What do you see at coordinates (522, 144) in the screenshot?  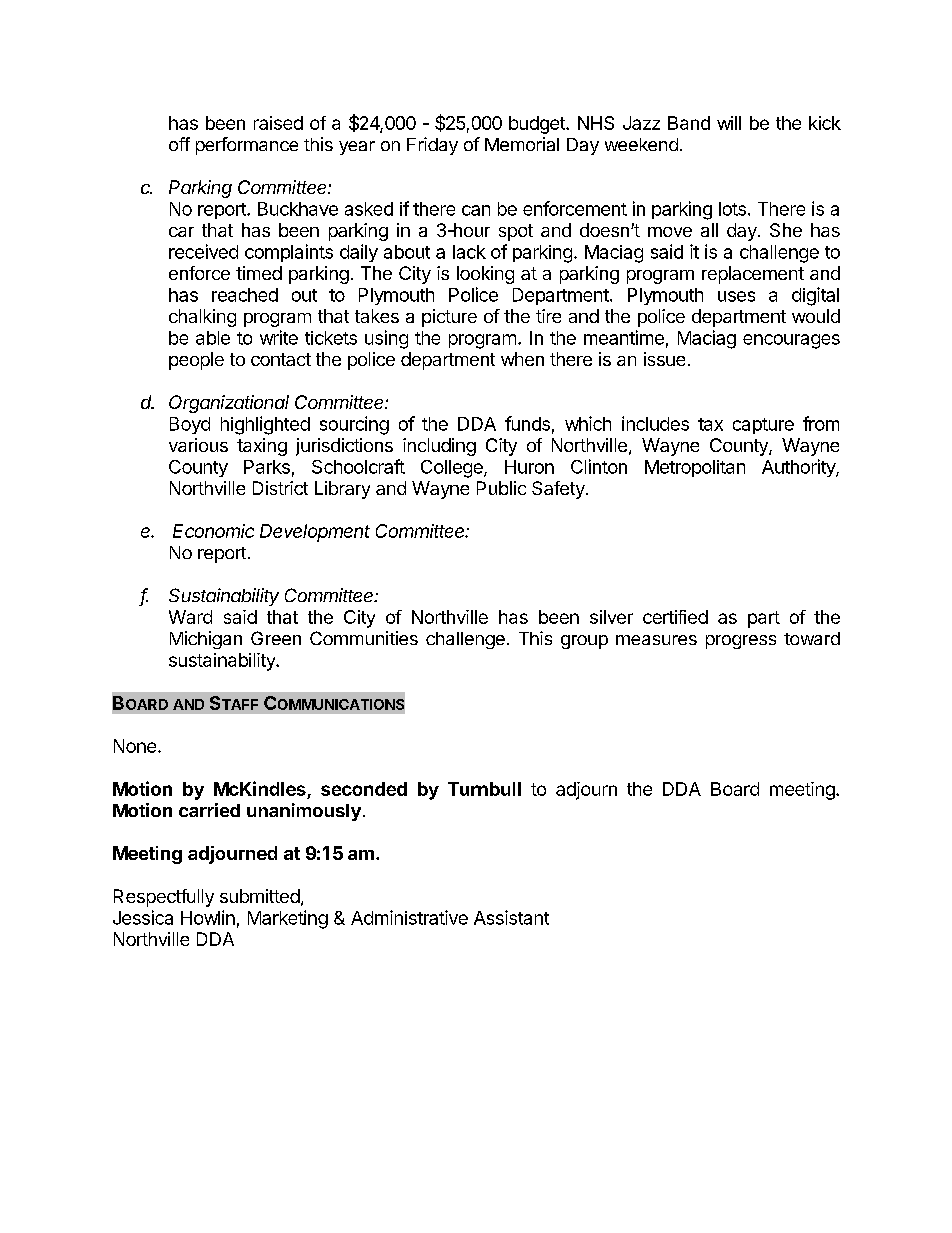 I see `Memorial` at bounding box center [522, 144].
